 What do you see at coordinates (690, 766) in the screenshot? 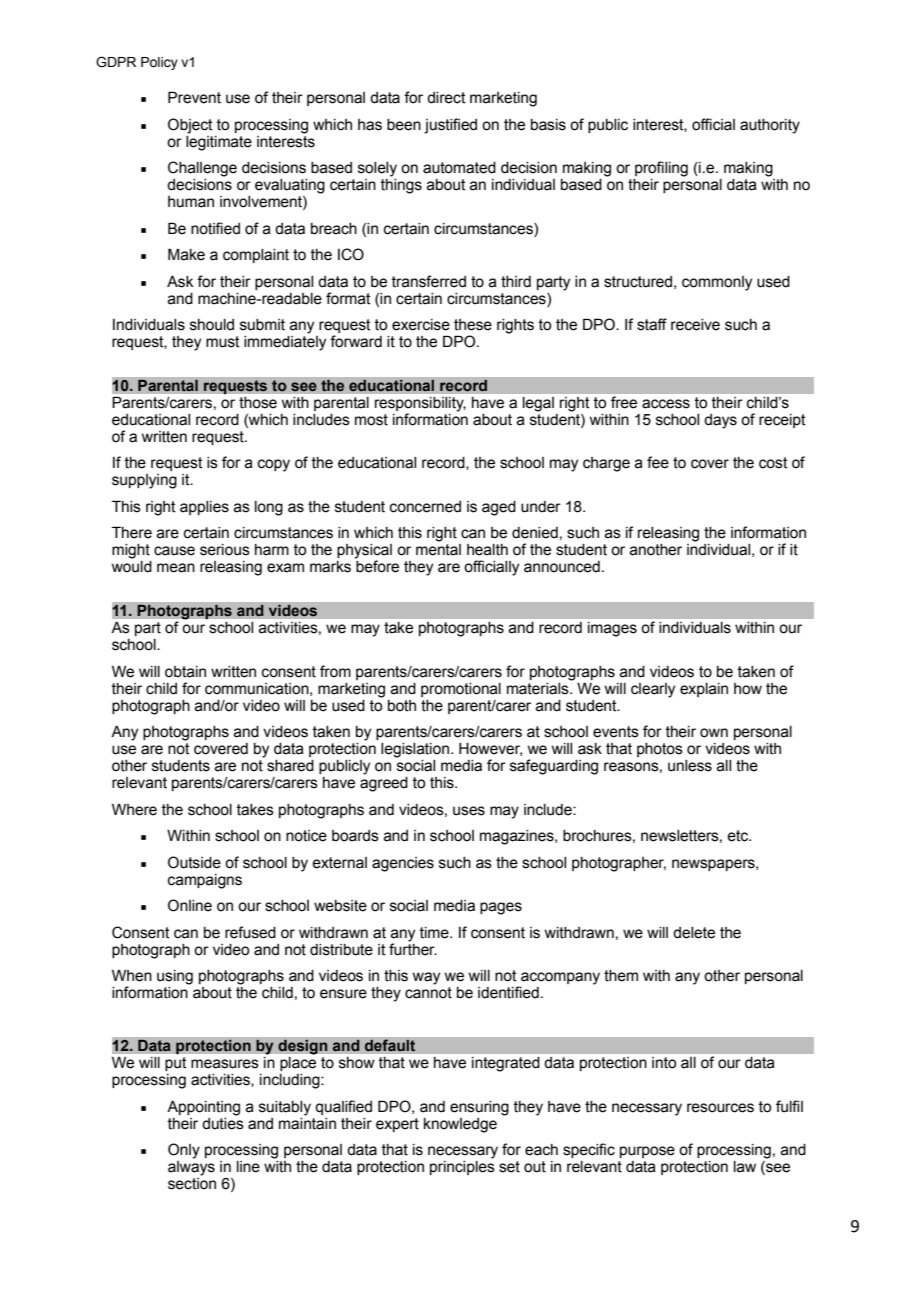
I see `unless` at bounding box center [690, 766].
